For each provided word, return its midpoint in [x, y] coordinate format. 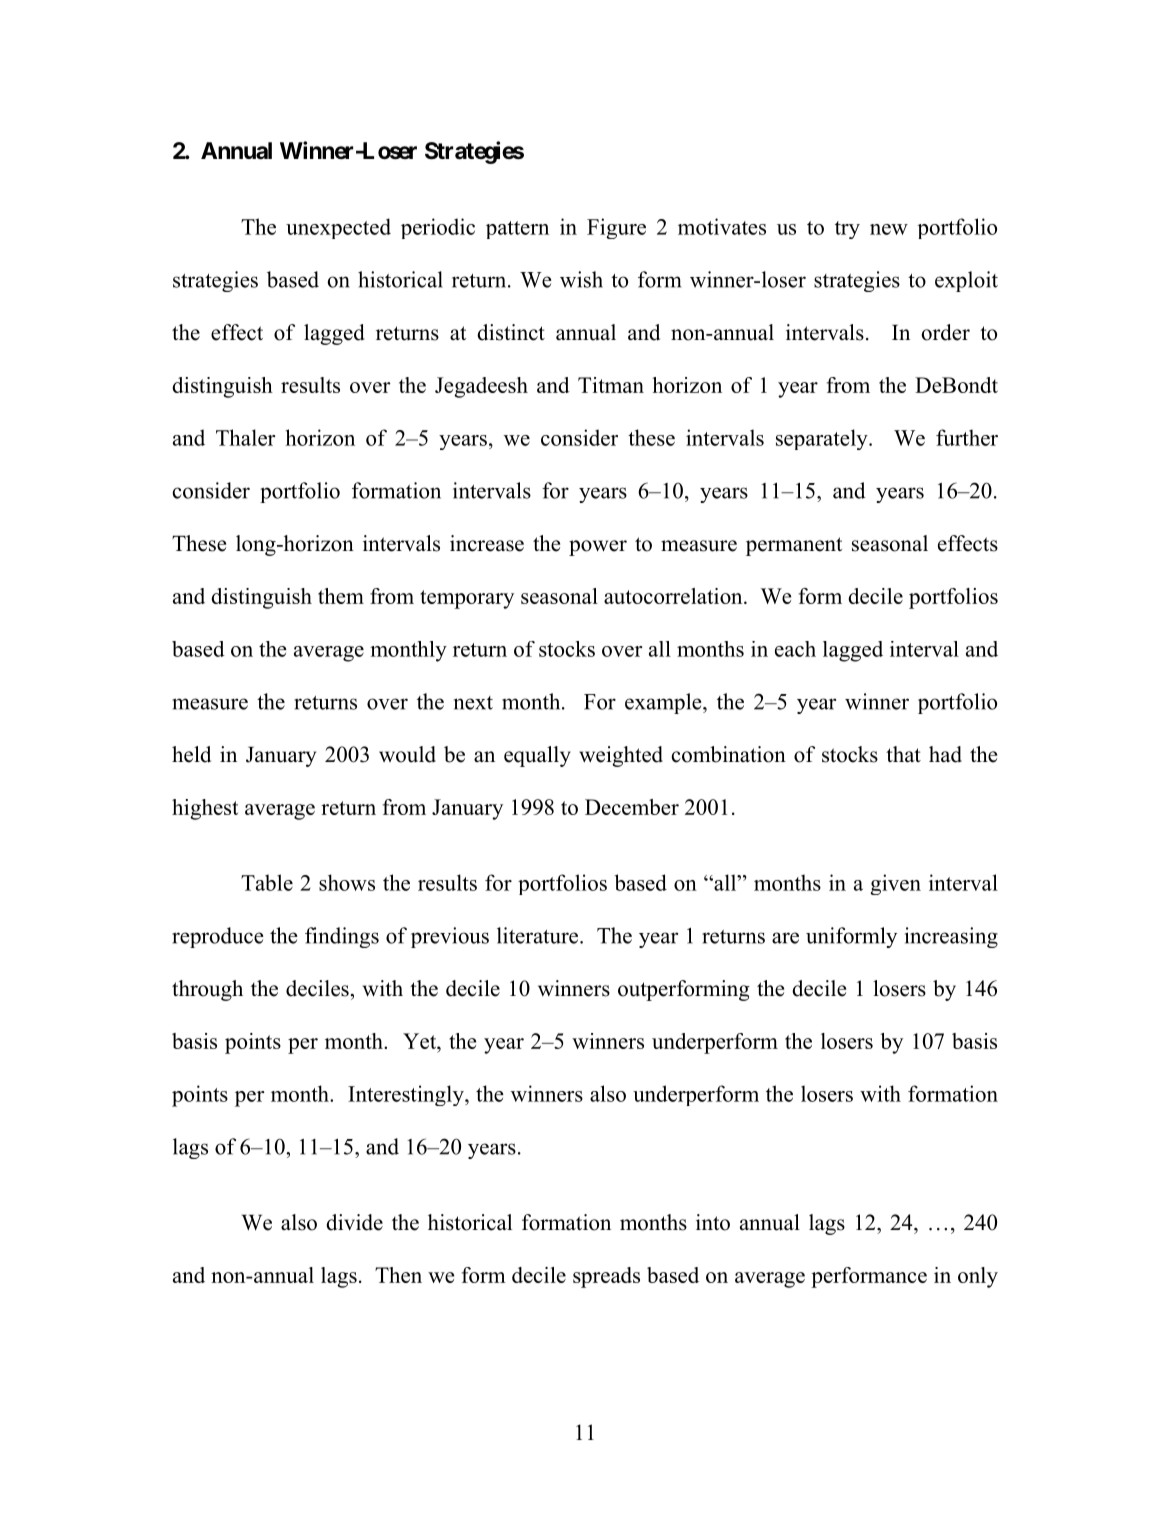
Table [267, 882]
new [889, 229]
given [895, 884]
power [598, 548]
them [341, 596]
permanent [794, 546]
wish [581, 279]
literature [539, 935]
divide [354, 1222]
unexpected [338, 228]
